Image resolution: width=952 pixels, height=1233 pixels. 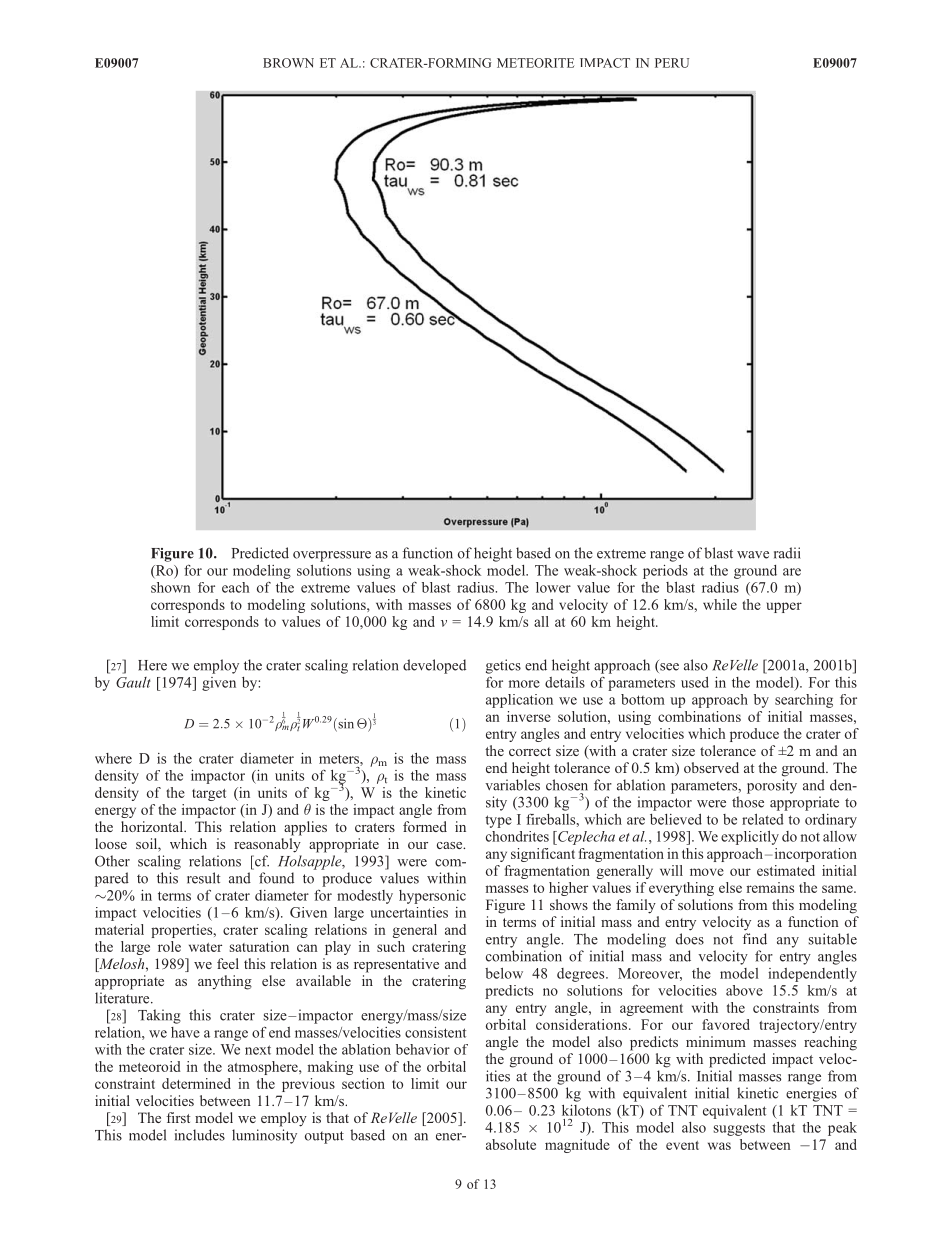 I want to click on absolute, so click(x=511, y=1144).
